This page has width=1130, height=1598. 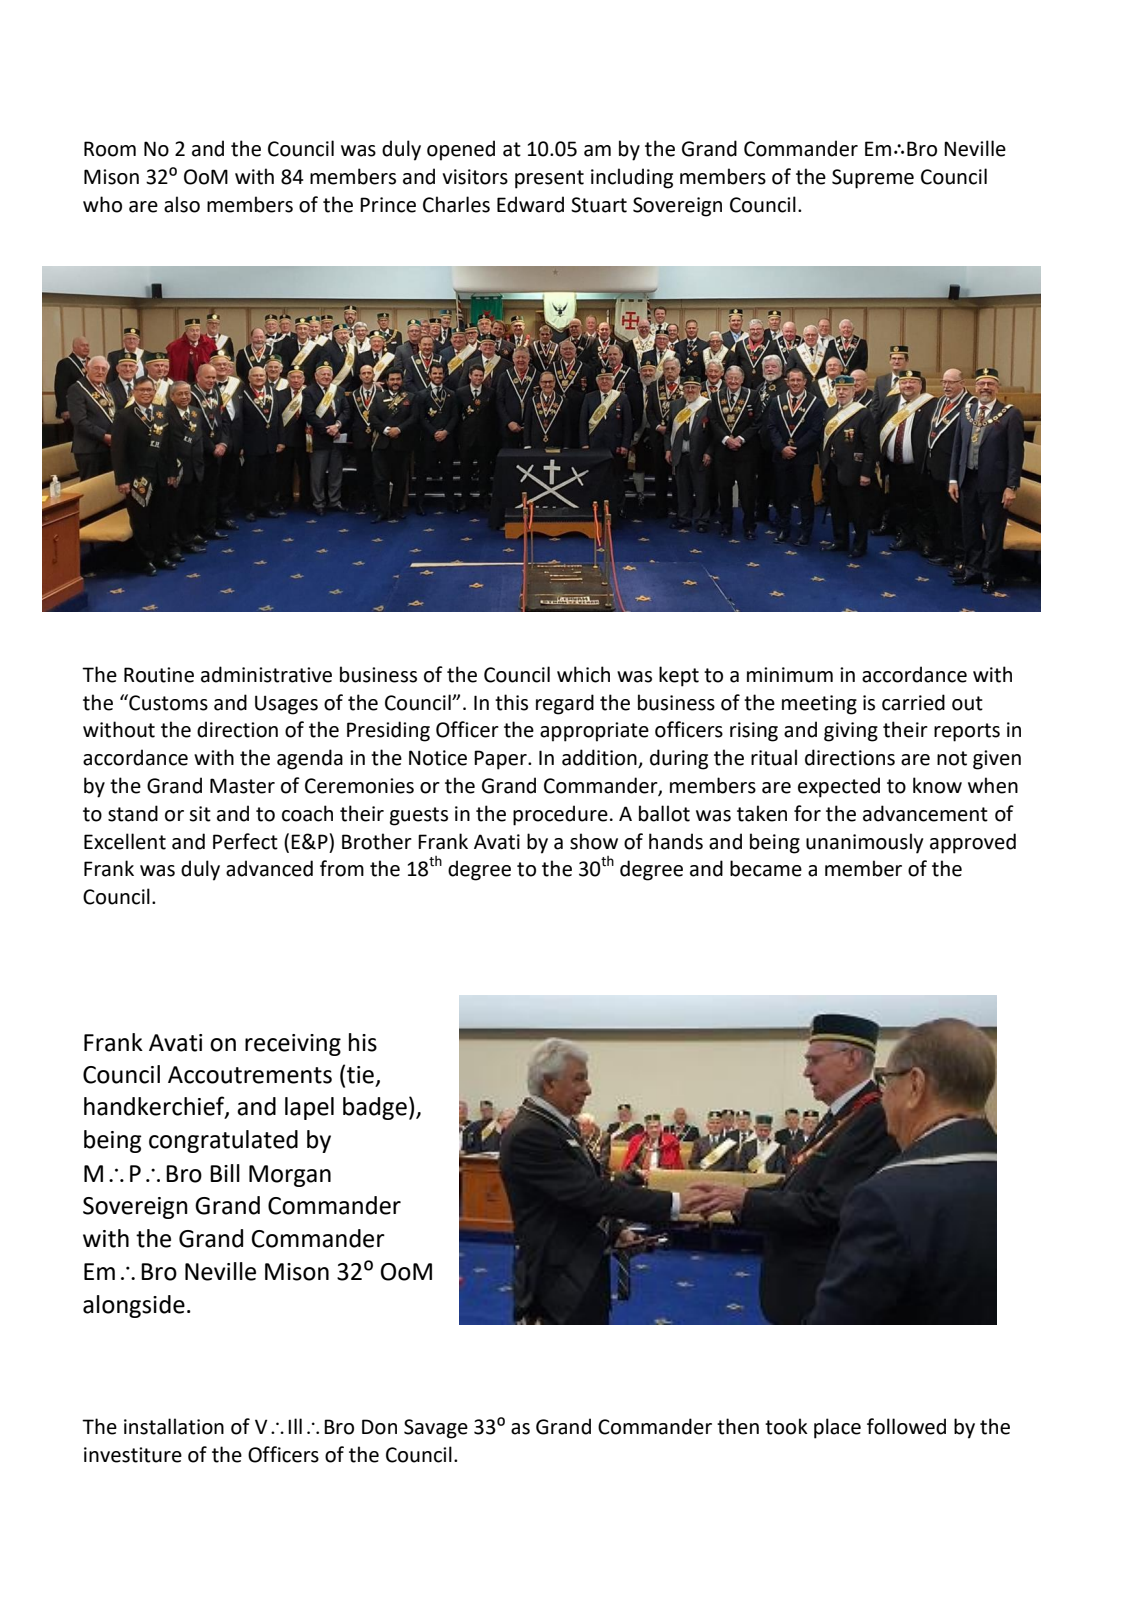 What do you see at coordinates (436, 1429) in the page?
I see `Savage` at bounding box center [436, 1429].
